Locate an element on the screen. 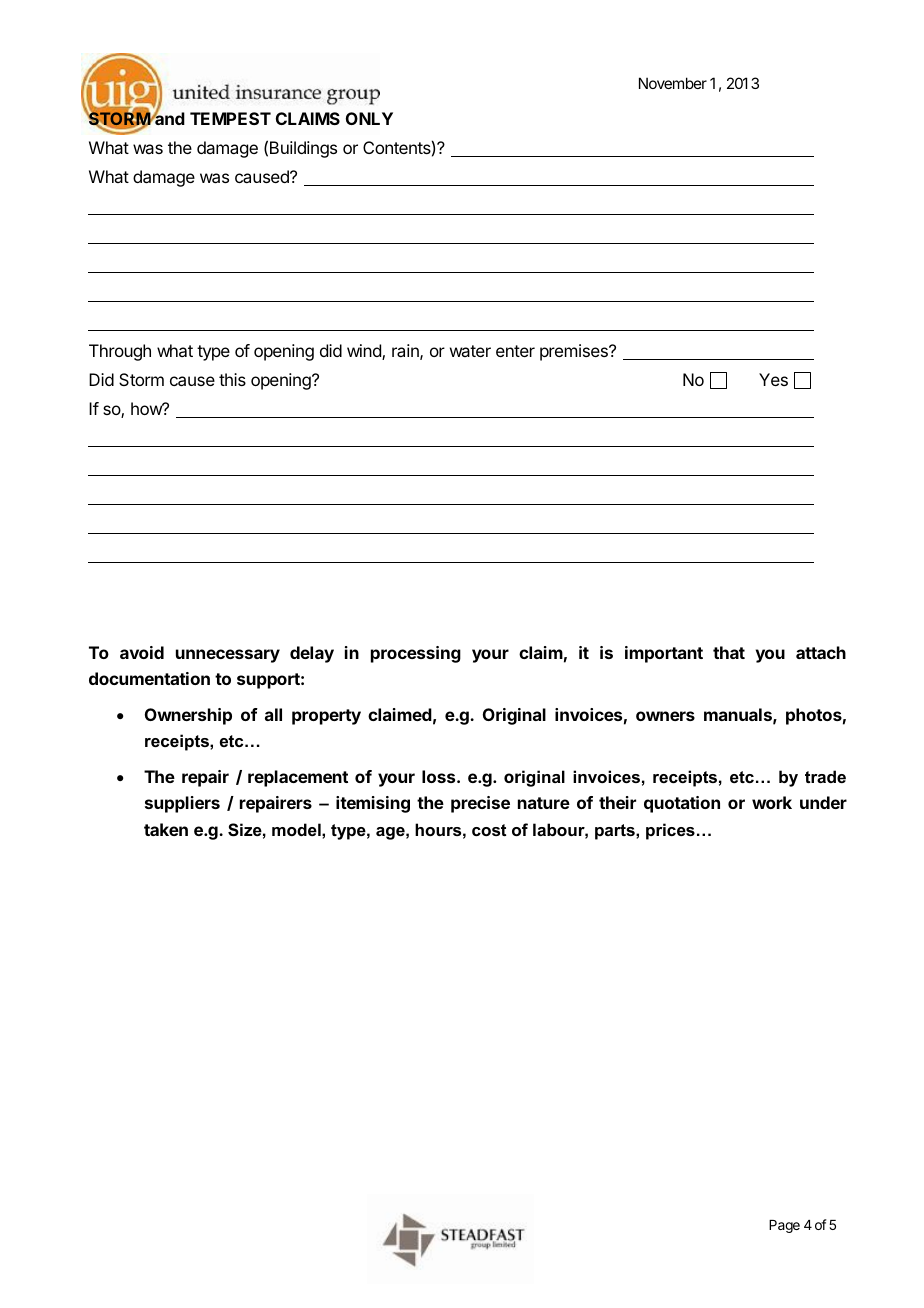 This screenshot has width=924, height=1308. taken is located at coordinates (166, 829).
